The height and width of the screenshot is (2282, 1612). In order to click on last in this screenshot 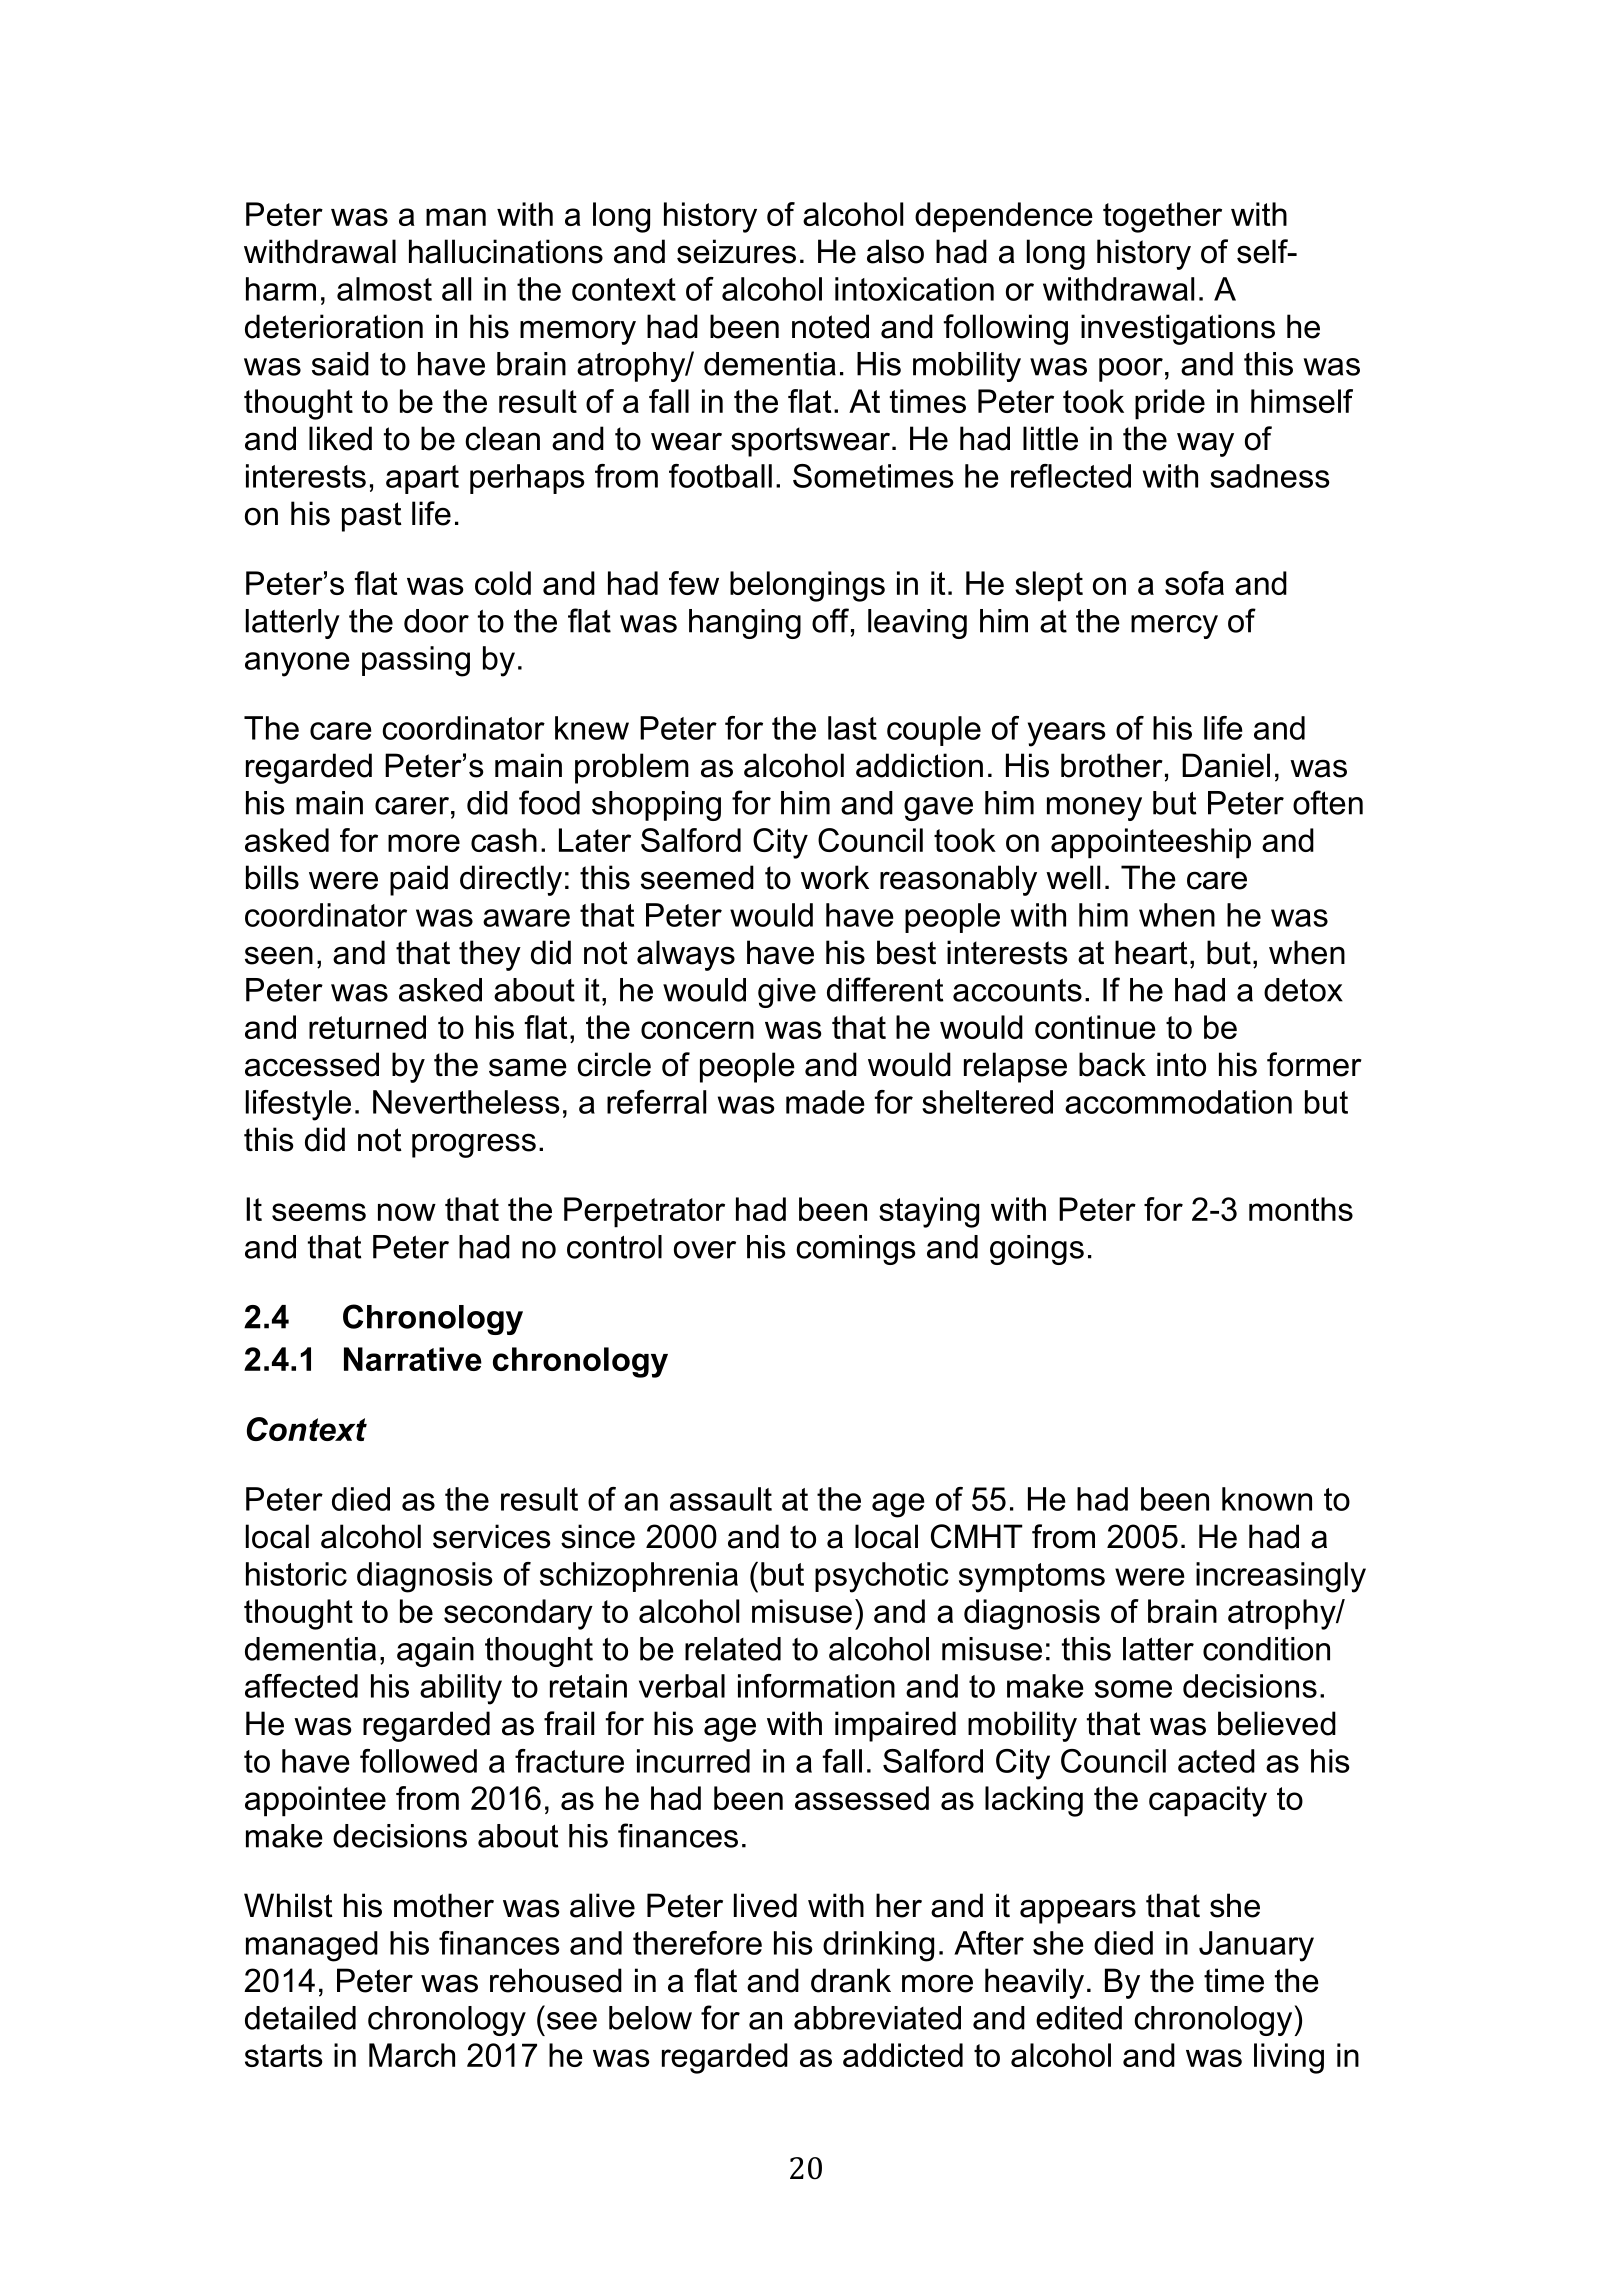, I will do `click(852, 728)`.
